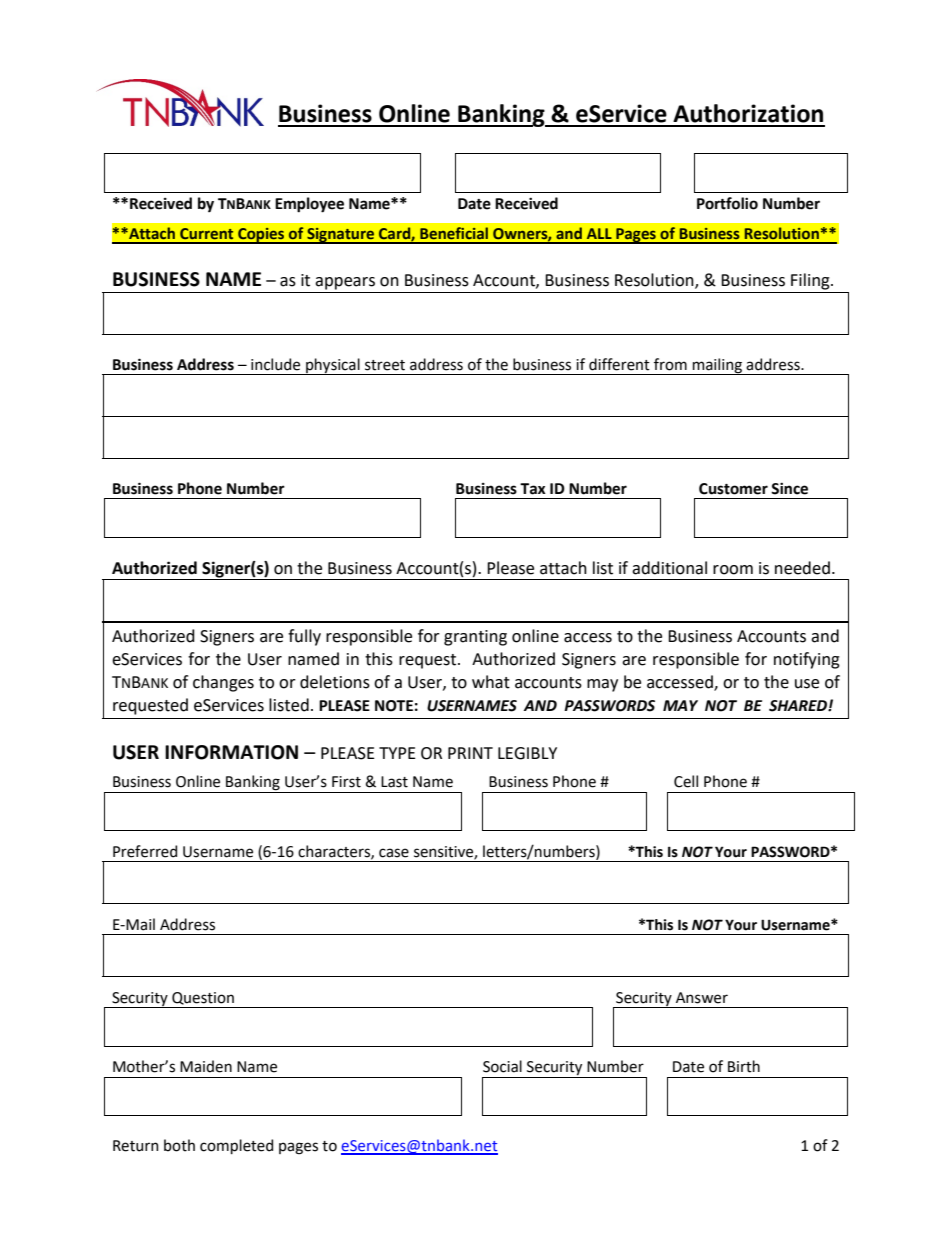 The width and height of the page is (952, 1233). Describe the element at coordinates (236, 1146) in the page. I see `completed` at that location.
